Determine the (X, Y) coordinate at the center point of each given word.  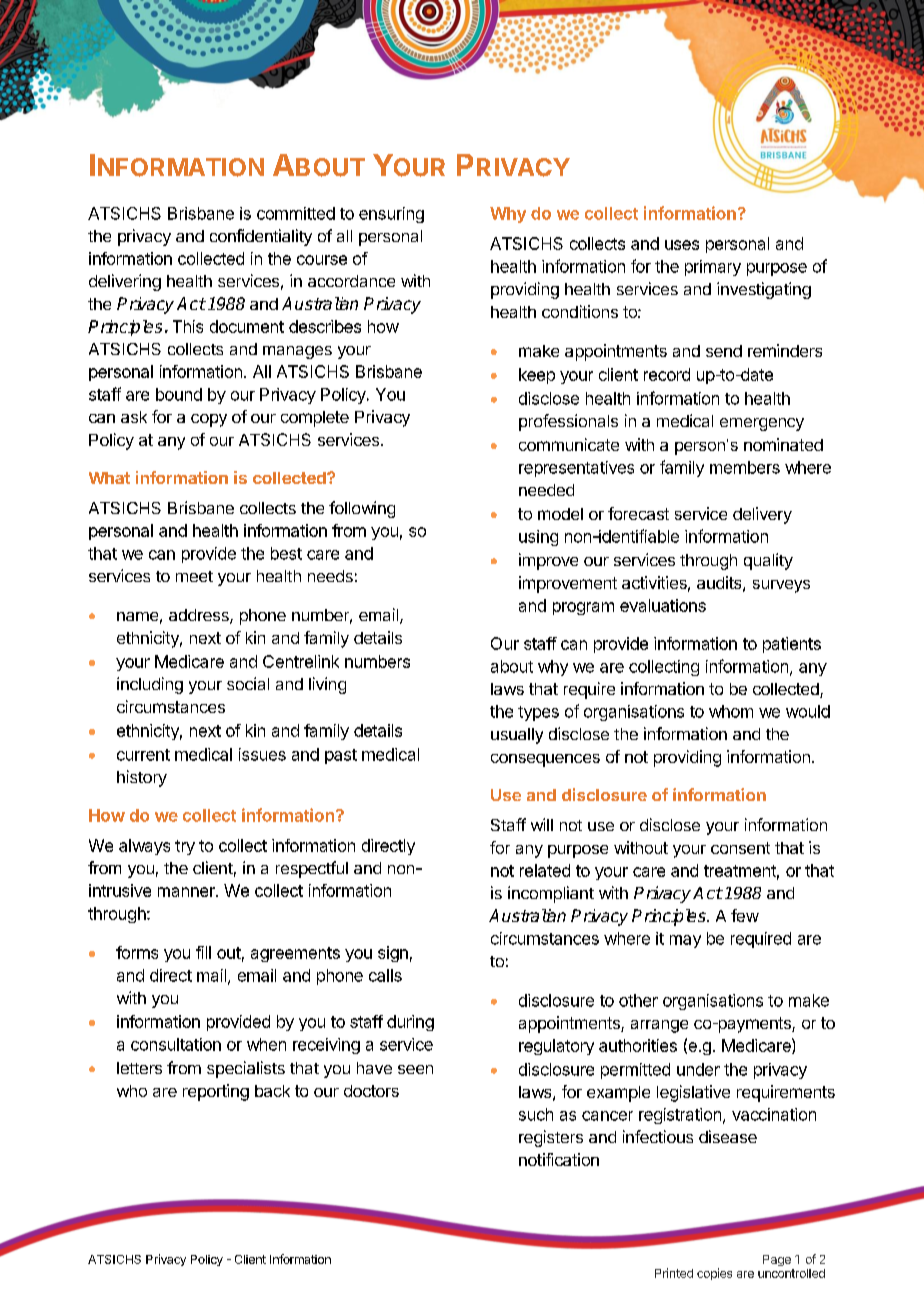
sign (393, 954)
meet (194, 576)
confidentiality (261, 237)
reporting (216, 1092)
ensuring (391, 215)
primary (713, 268)
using (538, 538)
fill (203, 952)
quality (768, 561)
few (745, 915)
